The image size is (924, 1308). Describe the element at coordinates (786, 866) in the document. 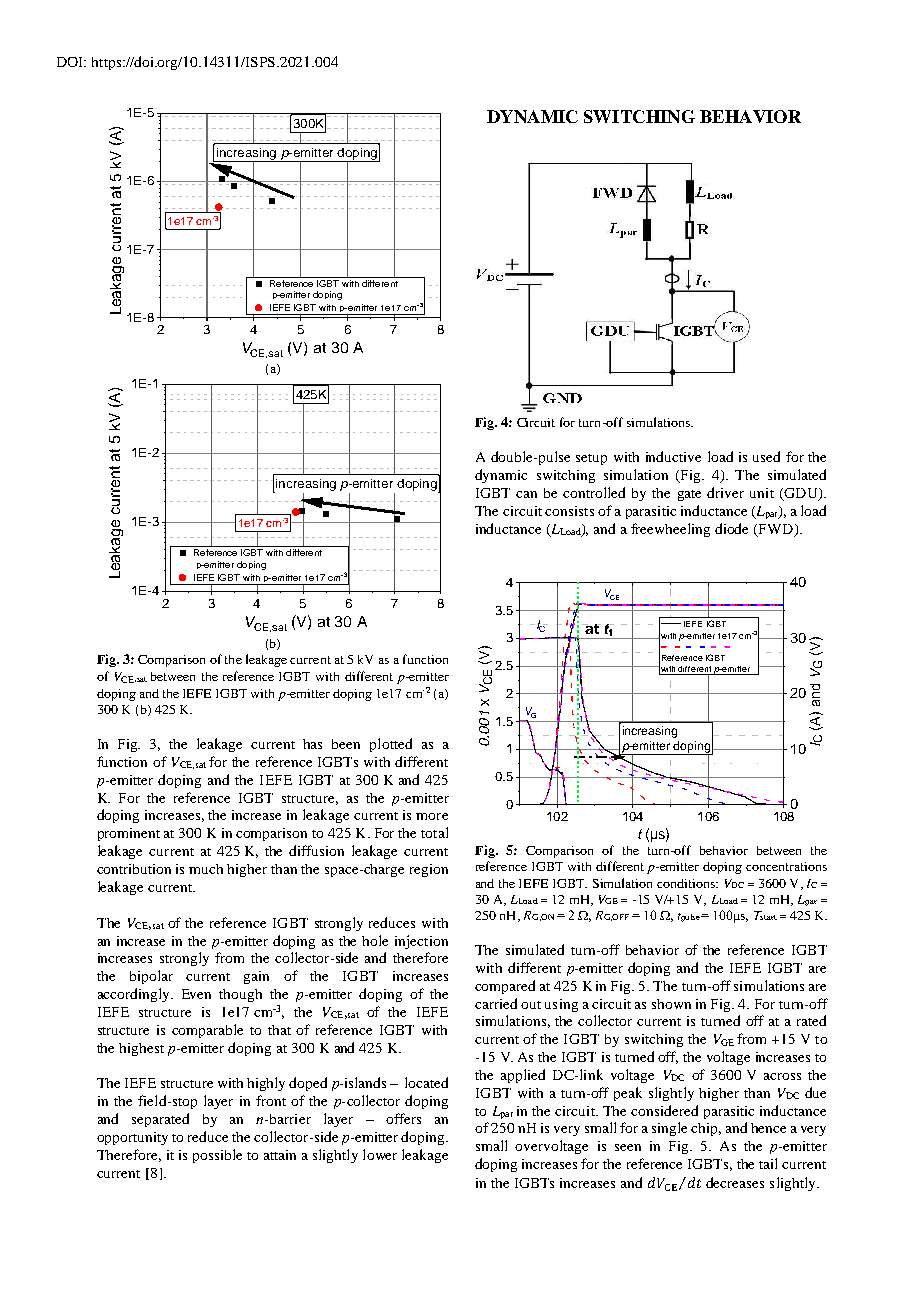

I see `concentrations` at that location.
